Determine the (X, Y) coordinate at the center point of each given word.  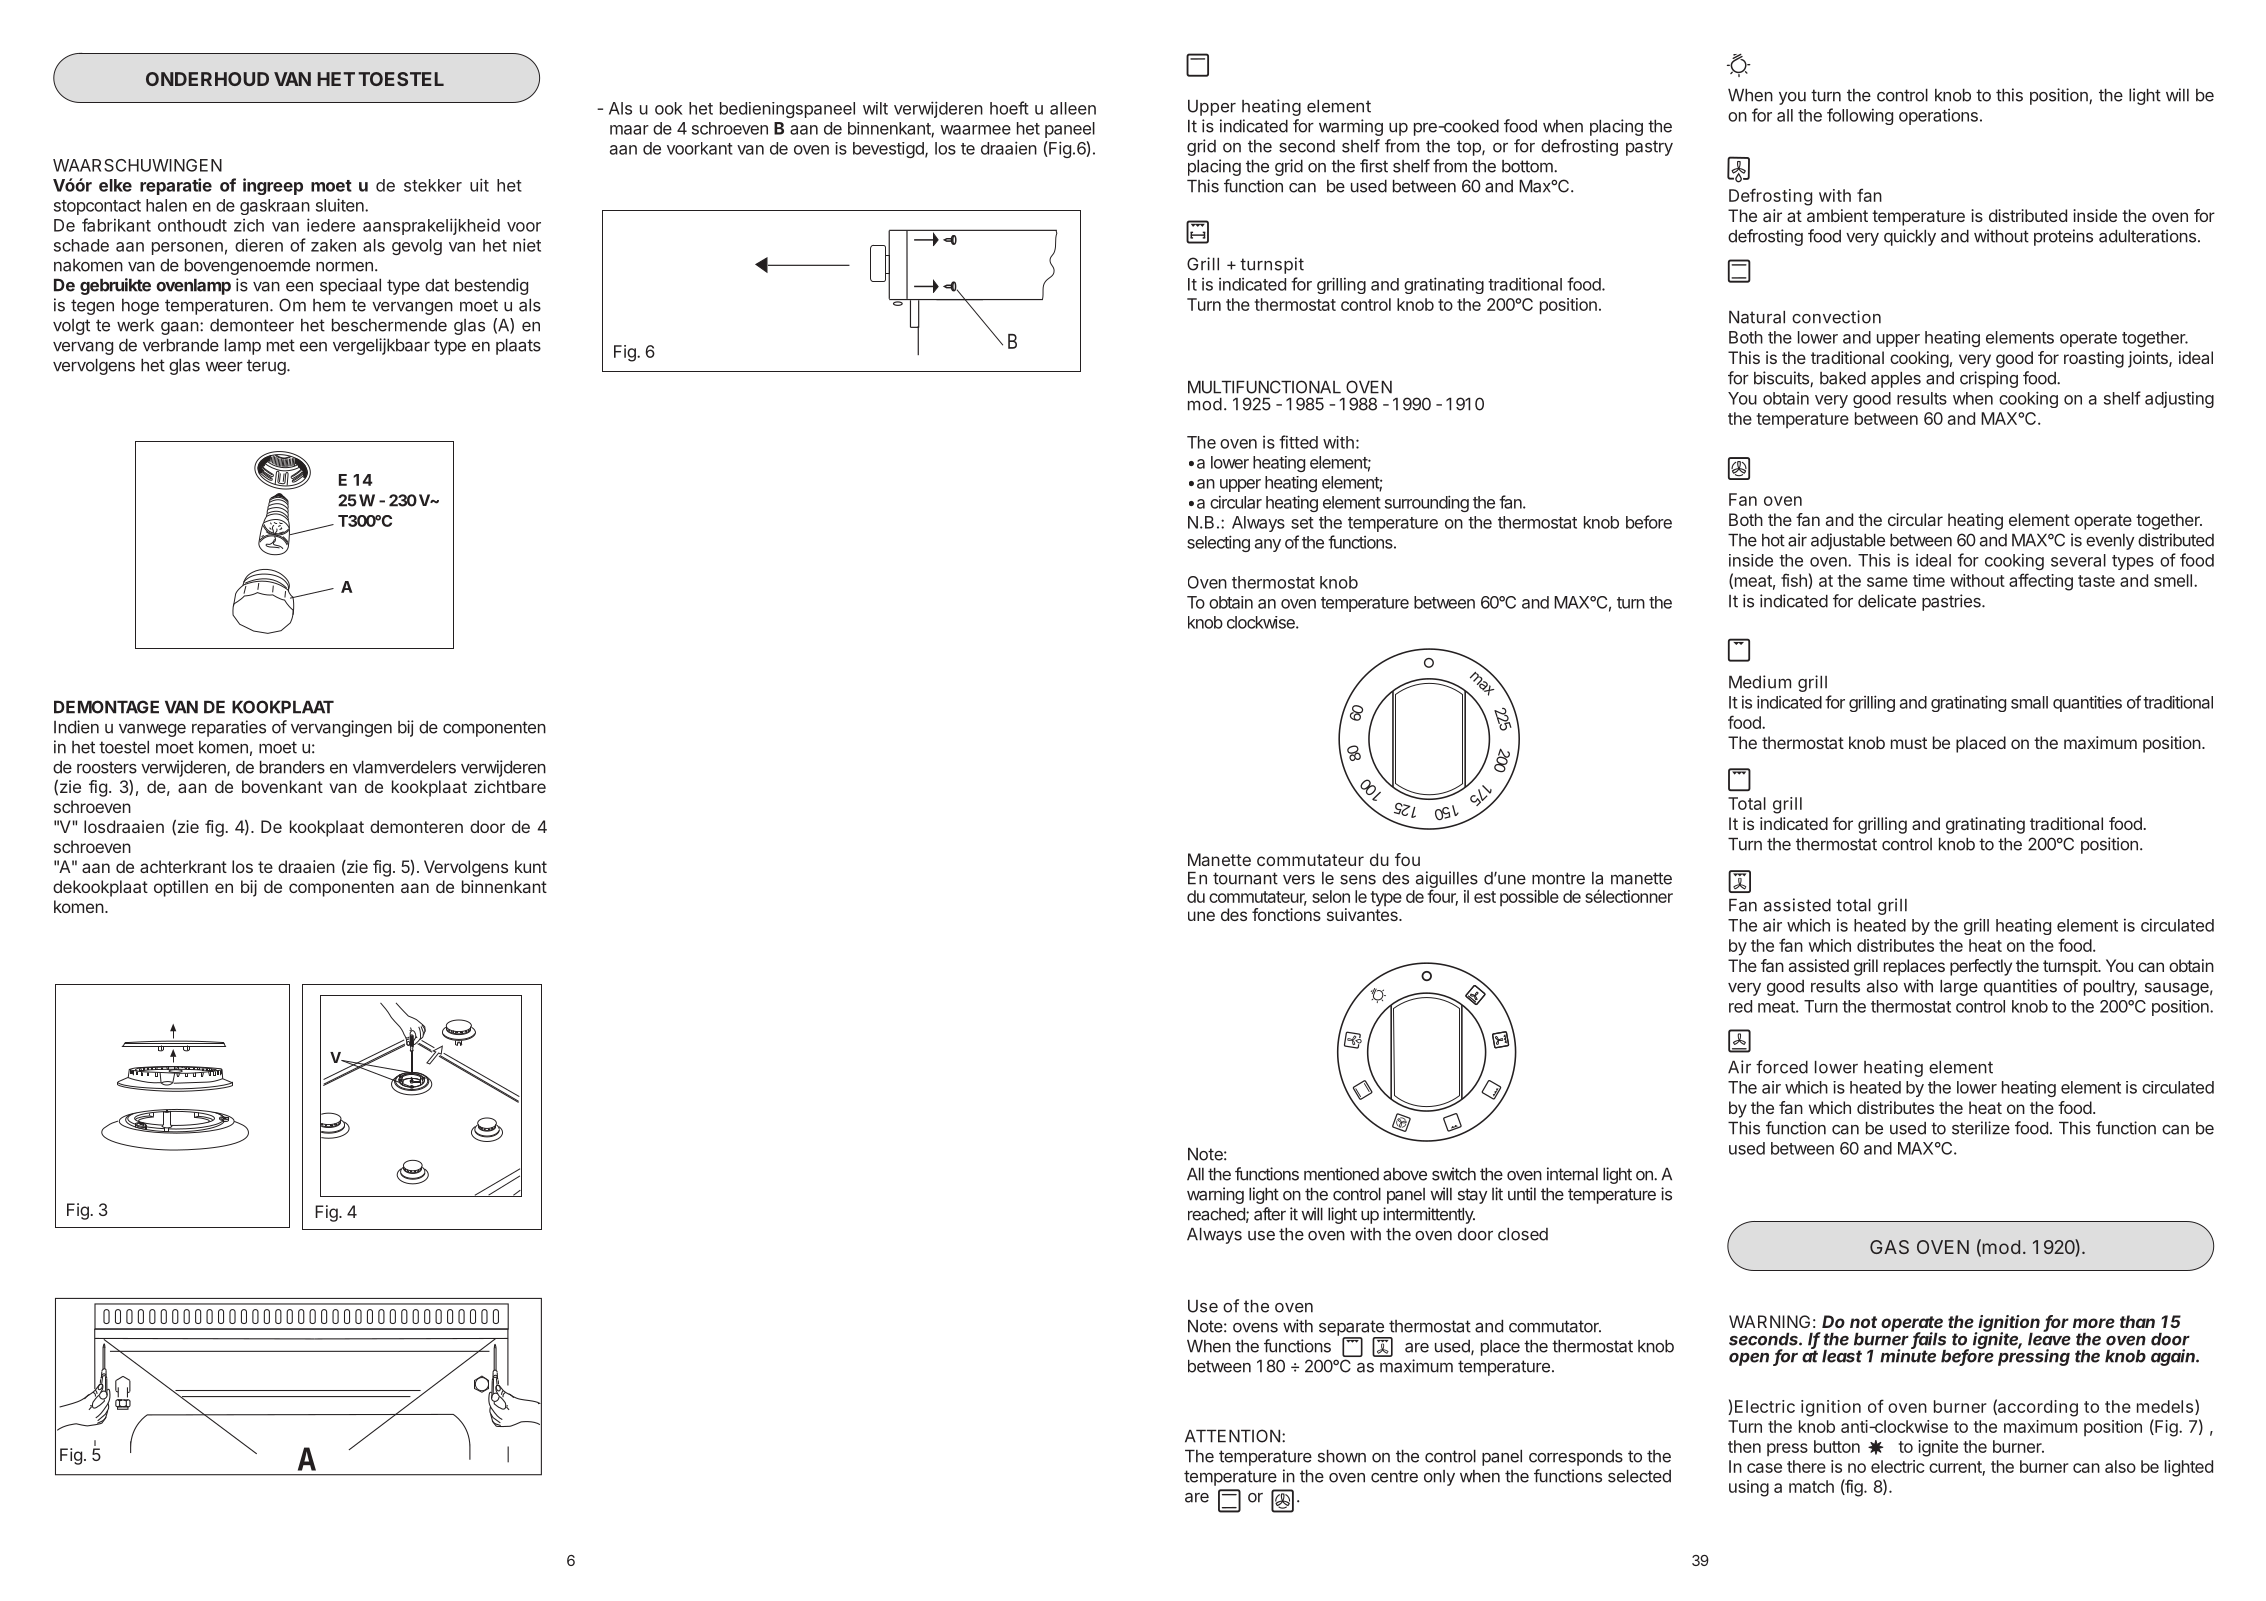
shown (1342, 1456)
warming (1351, 127)
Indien (76, 727)
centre (1394, 1476)
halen (166, 205)
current (1957, 1468)
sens (1358, 880)
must (1909, 743)
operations (1938, 117)
